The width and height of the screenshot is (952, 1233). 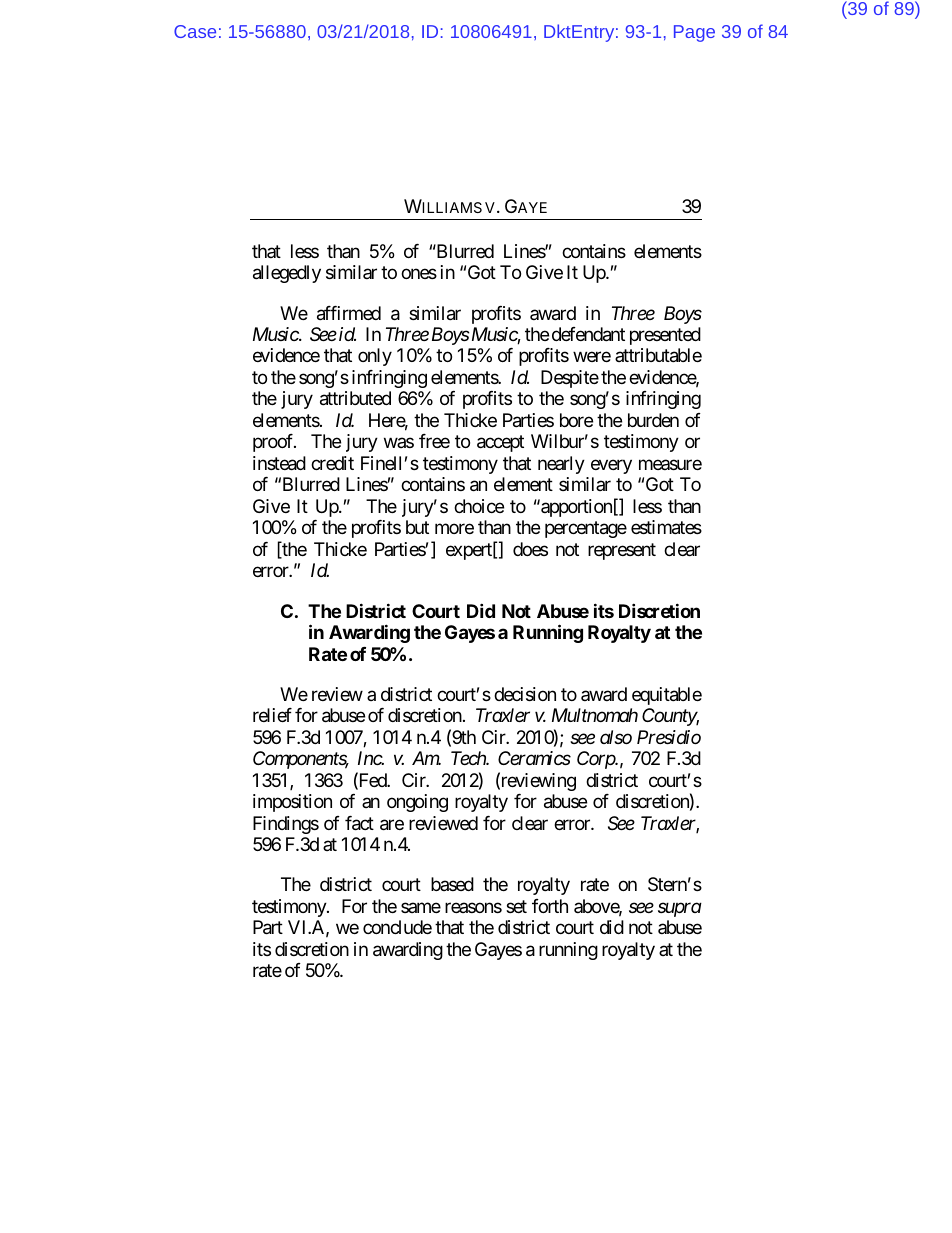 What do you see at coordinates (665, 336) in the screenshot?
I see `presented` at bounding box center [665, 336].
